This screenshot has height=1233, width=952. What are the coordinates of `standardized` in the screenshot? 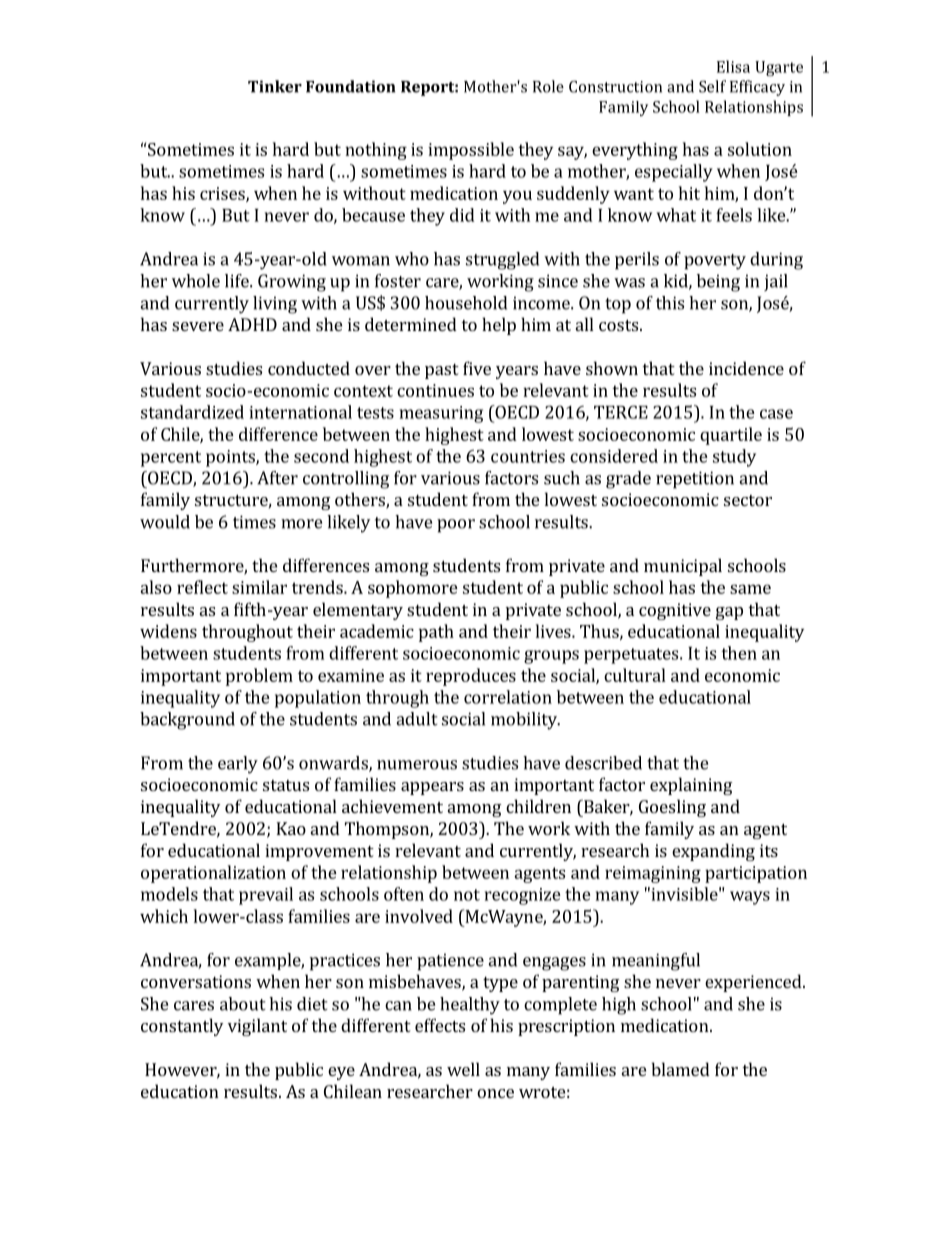 It's located at (192, 412).
